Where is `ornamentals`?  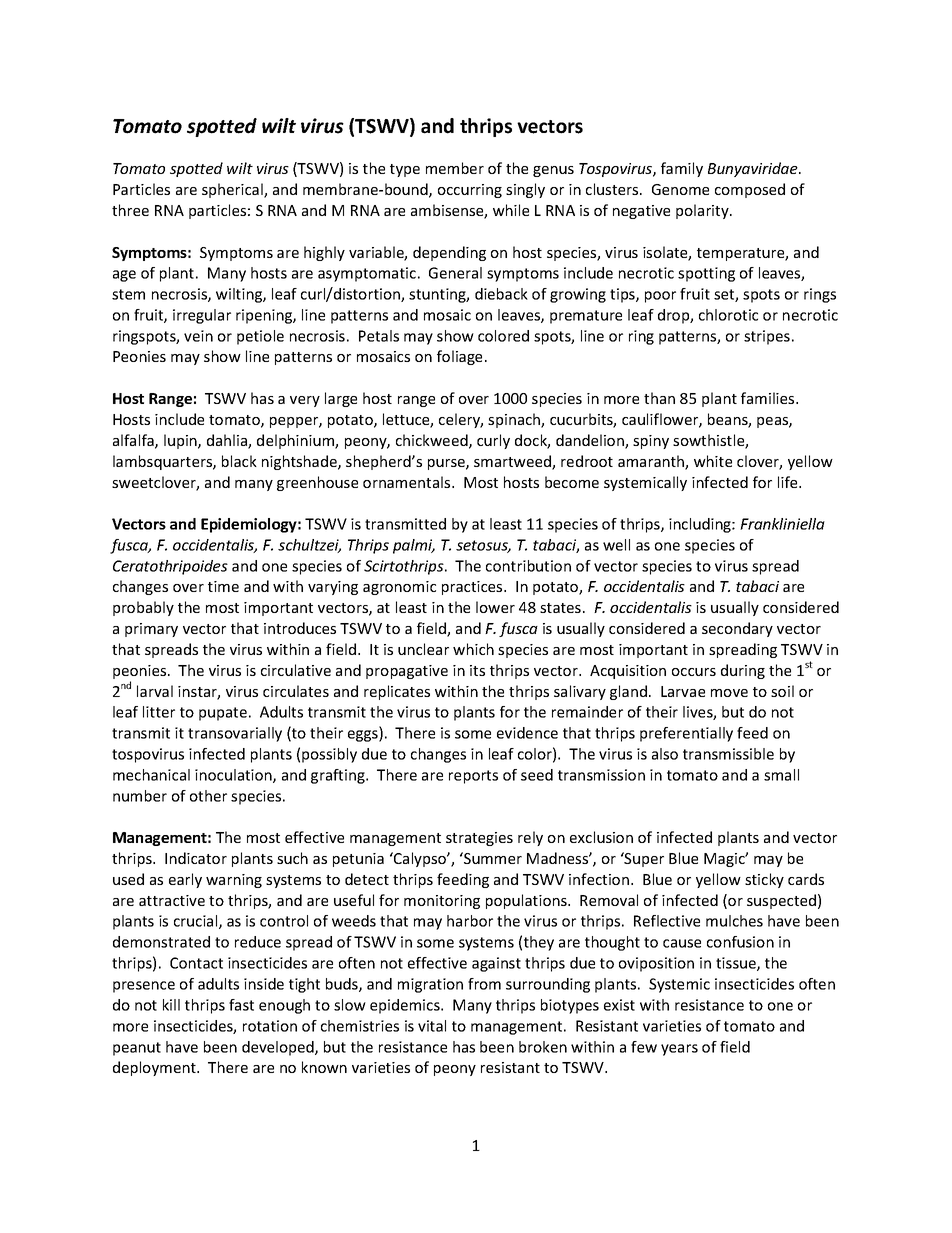
ornamentals is located at coordinates (408, 482).
